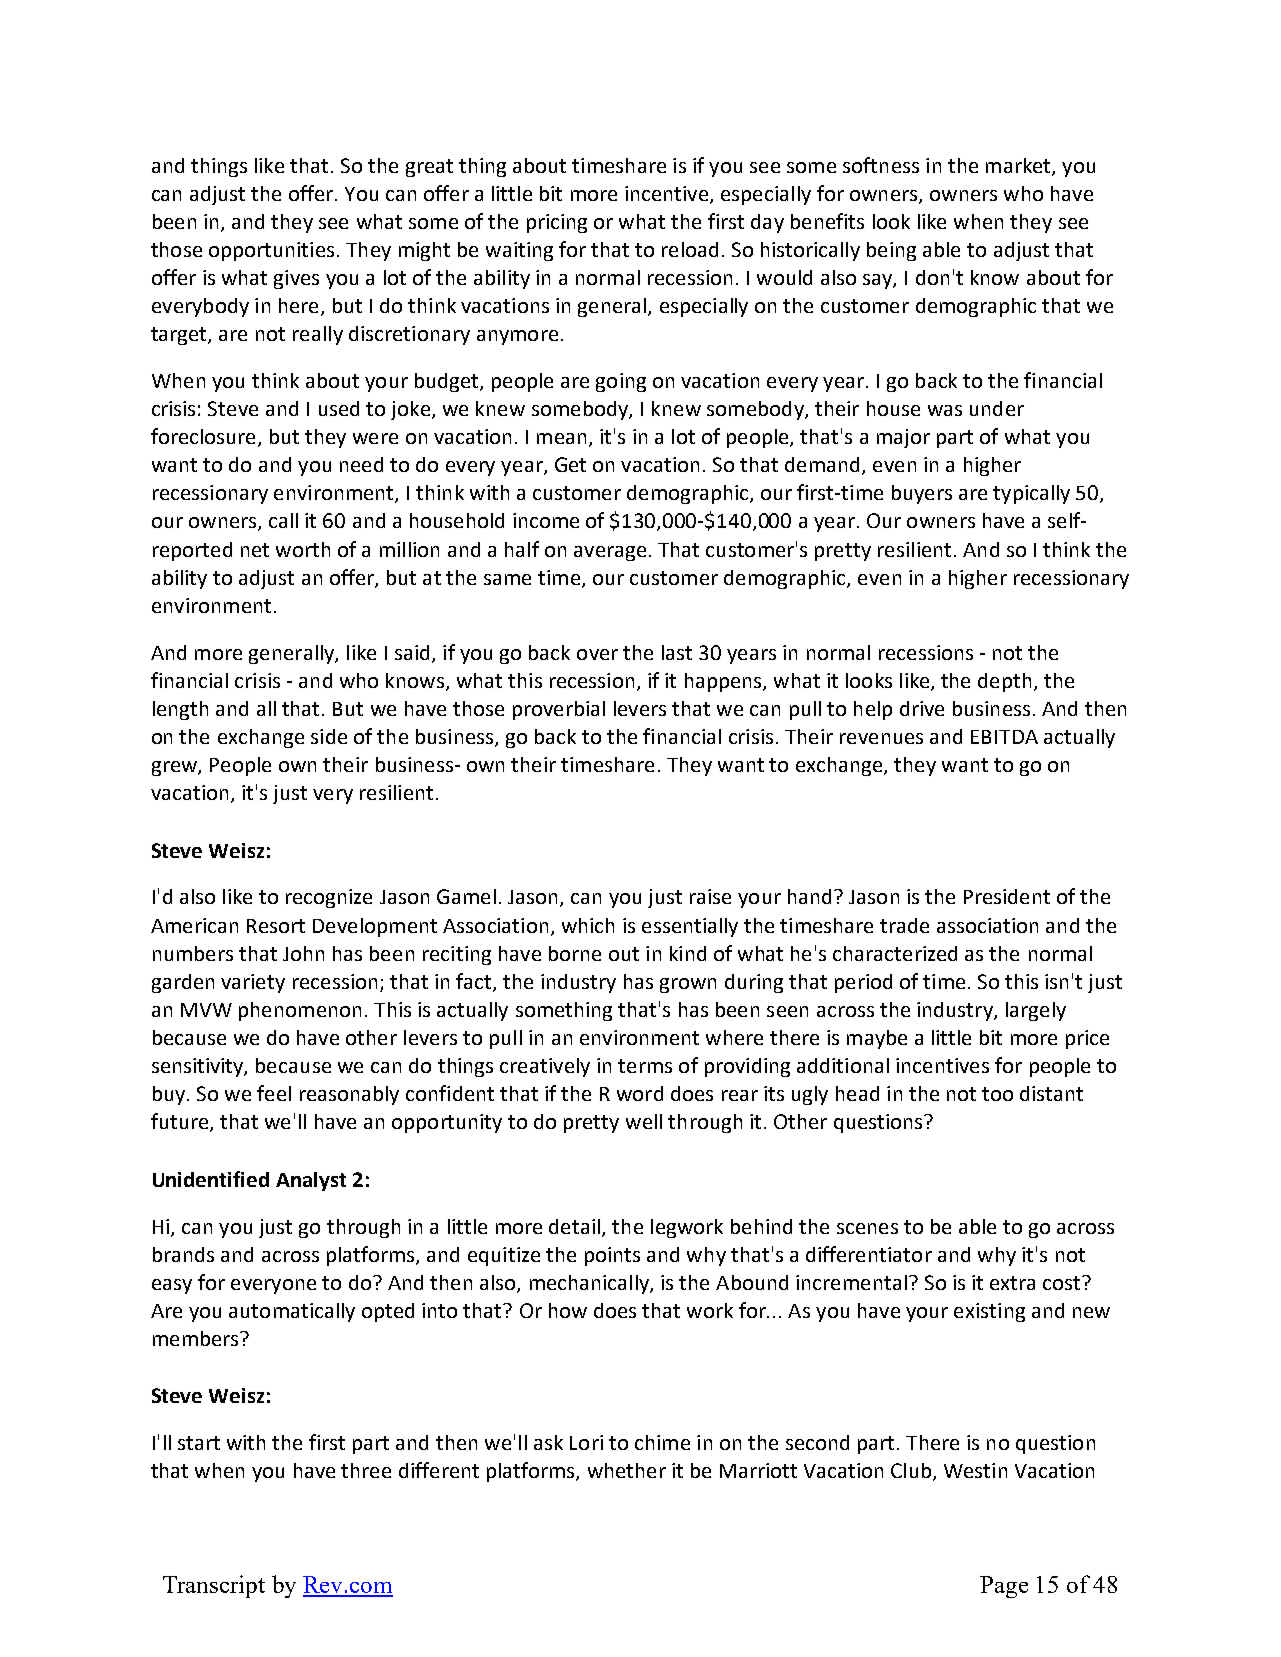  Describe the element at coordinates (904, 925) in the screenshot. I see `trade` at that location.
